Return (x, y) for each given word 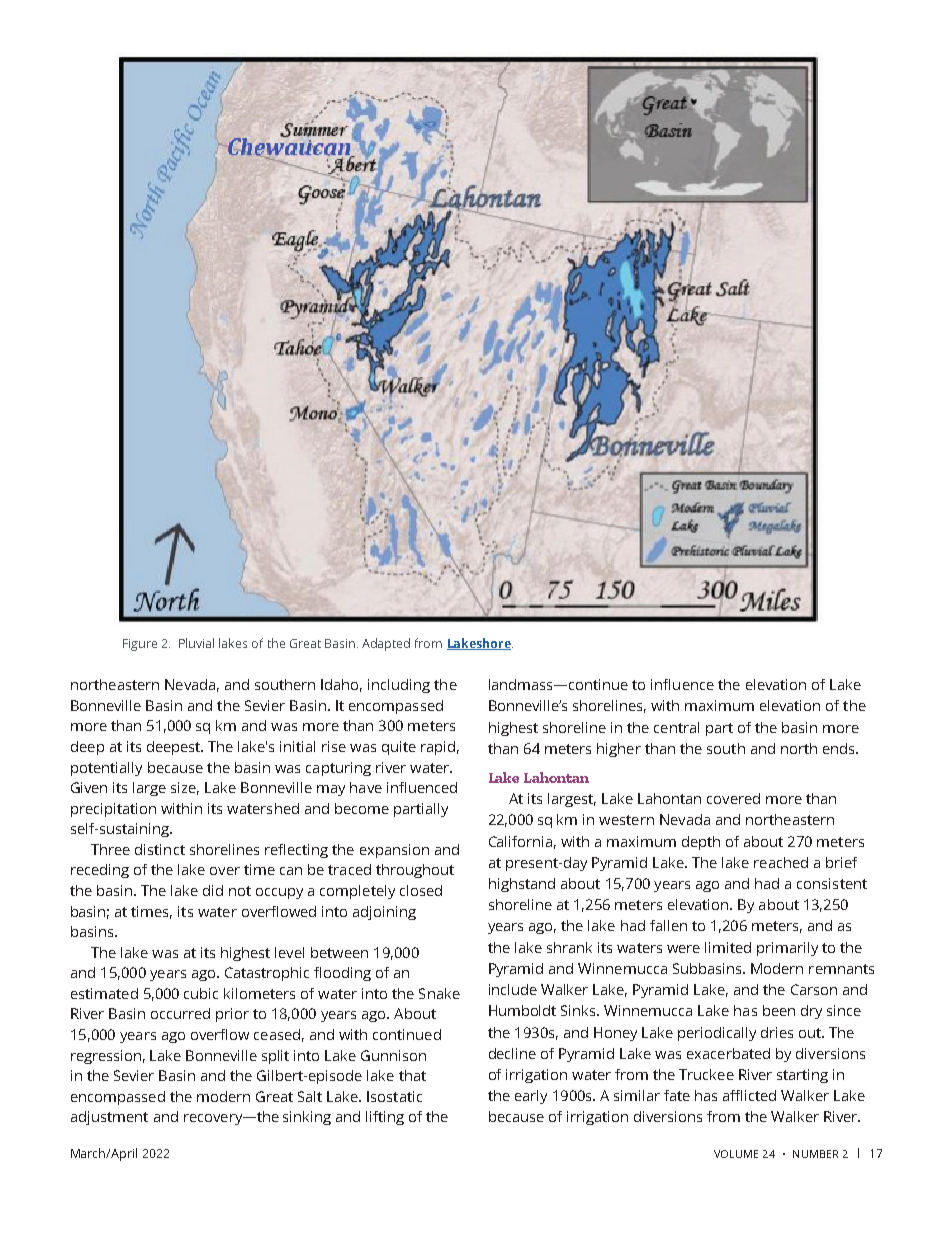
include (513, 989)
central (676, 727)
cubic (201, 993)
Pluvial (196, 643)
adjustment (109, 1118)
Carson (814, 989)
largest (572, 800)
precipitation (113, 810)
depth (701, 843)
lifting (385, 1118)
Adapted (386, 644)
